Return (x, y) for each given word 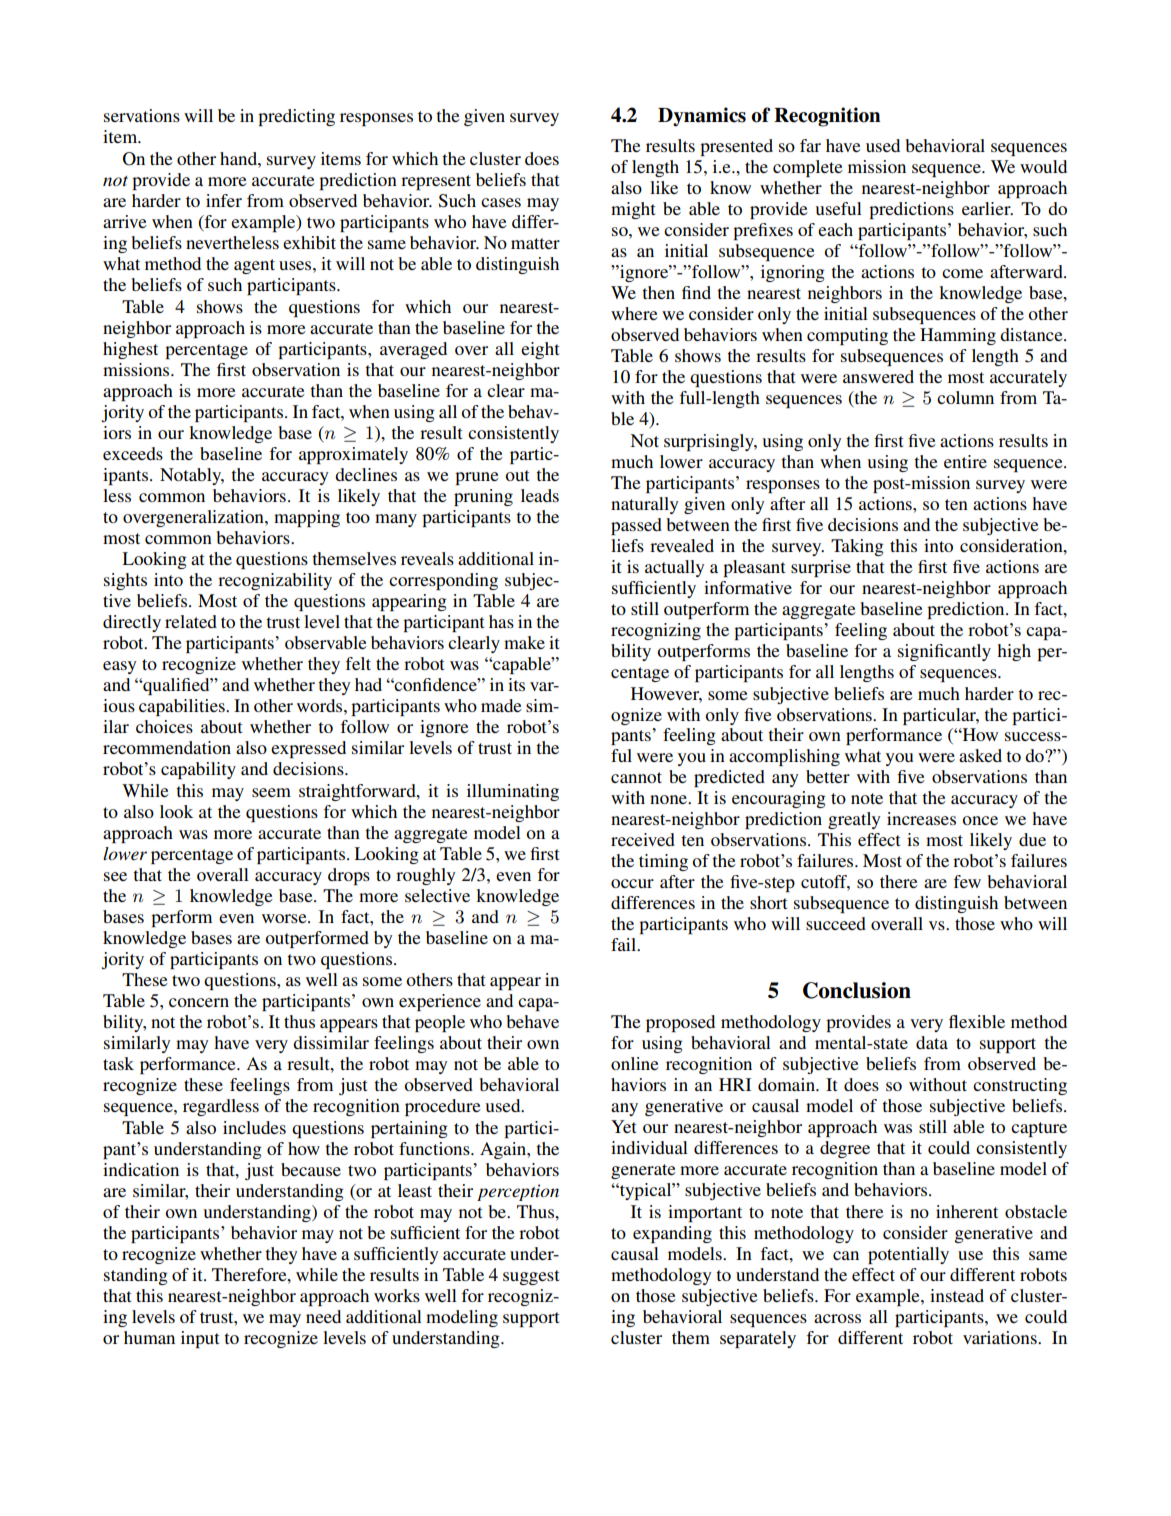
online (635, 1063)
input (200, 1339)
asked (980, 755)
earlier (987, 208)
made (501, 705)
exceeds (133, 453)
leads (540, 495)
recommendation (167, 747)
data (932, 1042)
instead (957, 1295)
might (633, 210)
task (118, 1063)
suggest (531, 1277)
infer (224, 200)
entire (965, 461)
